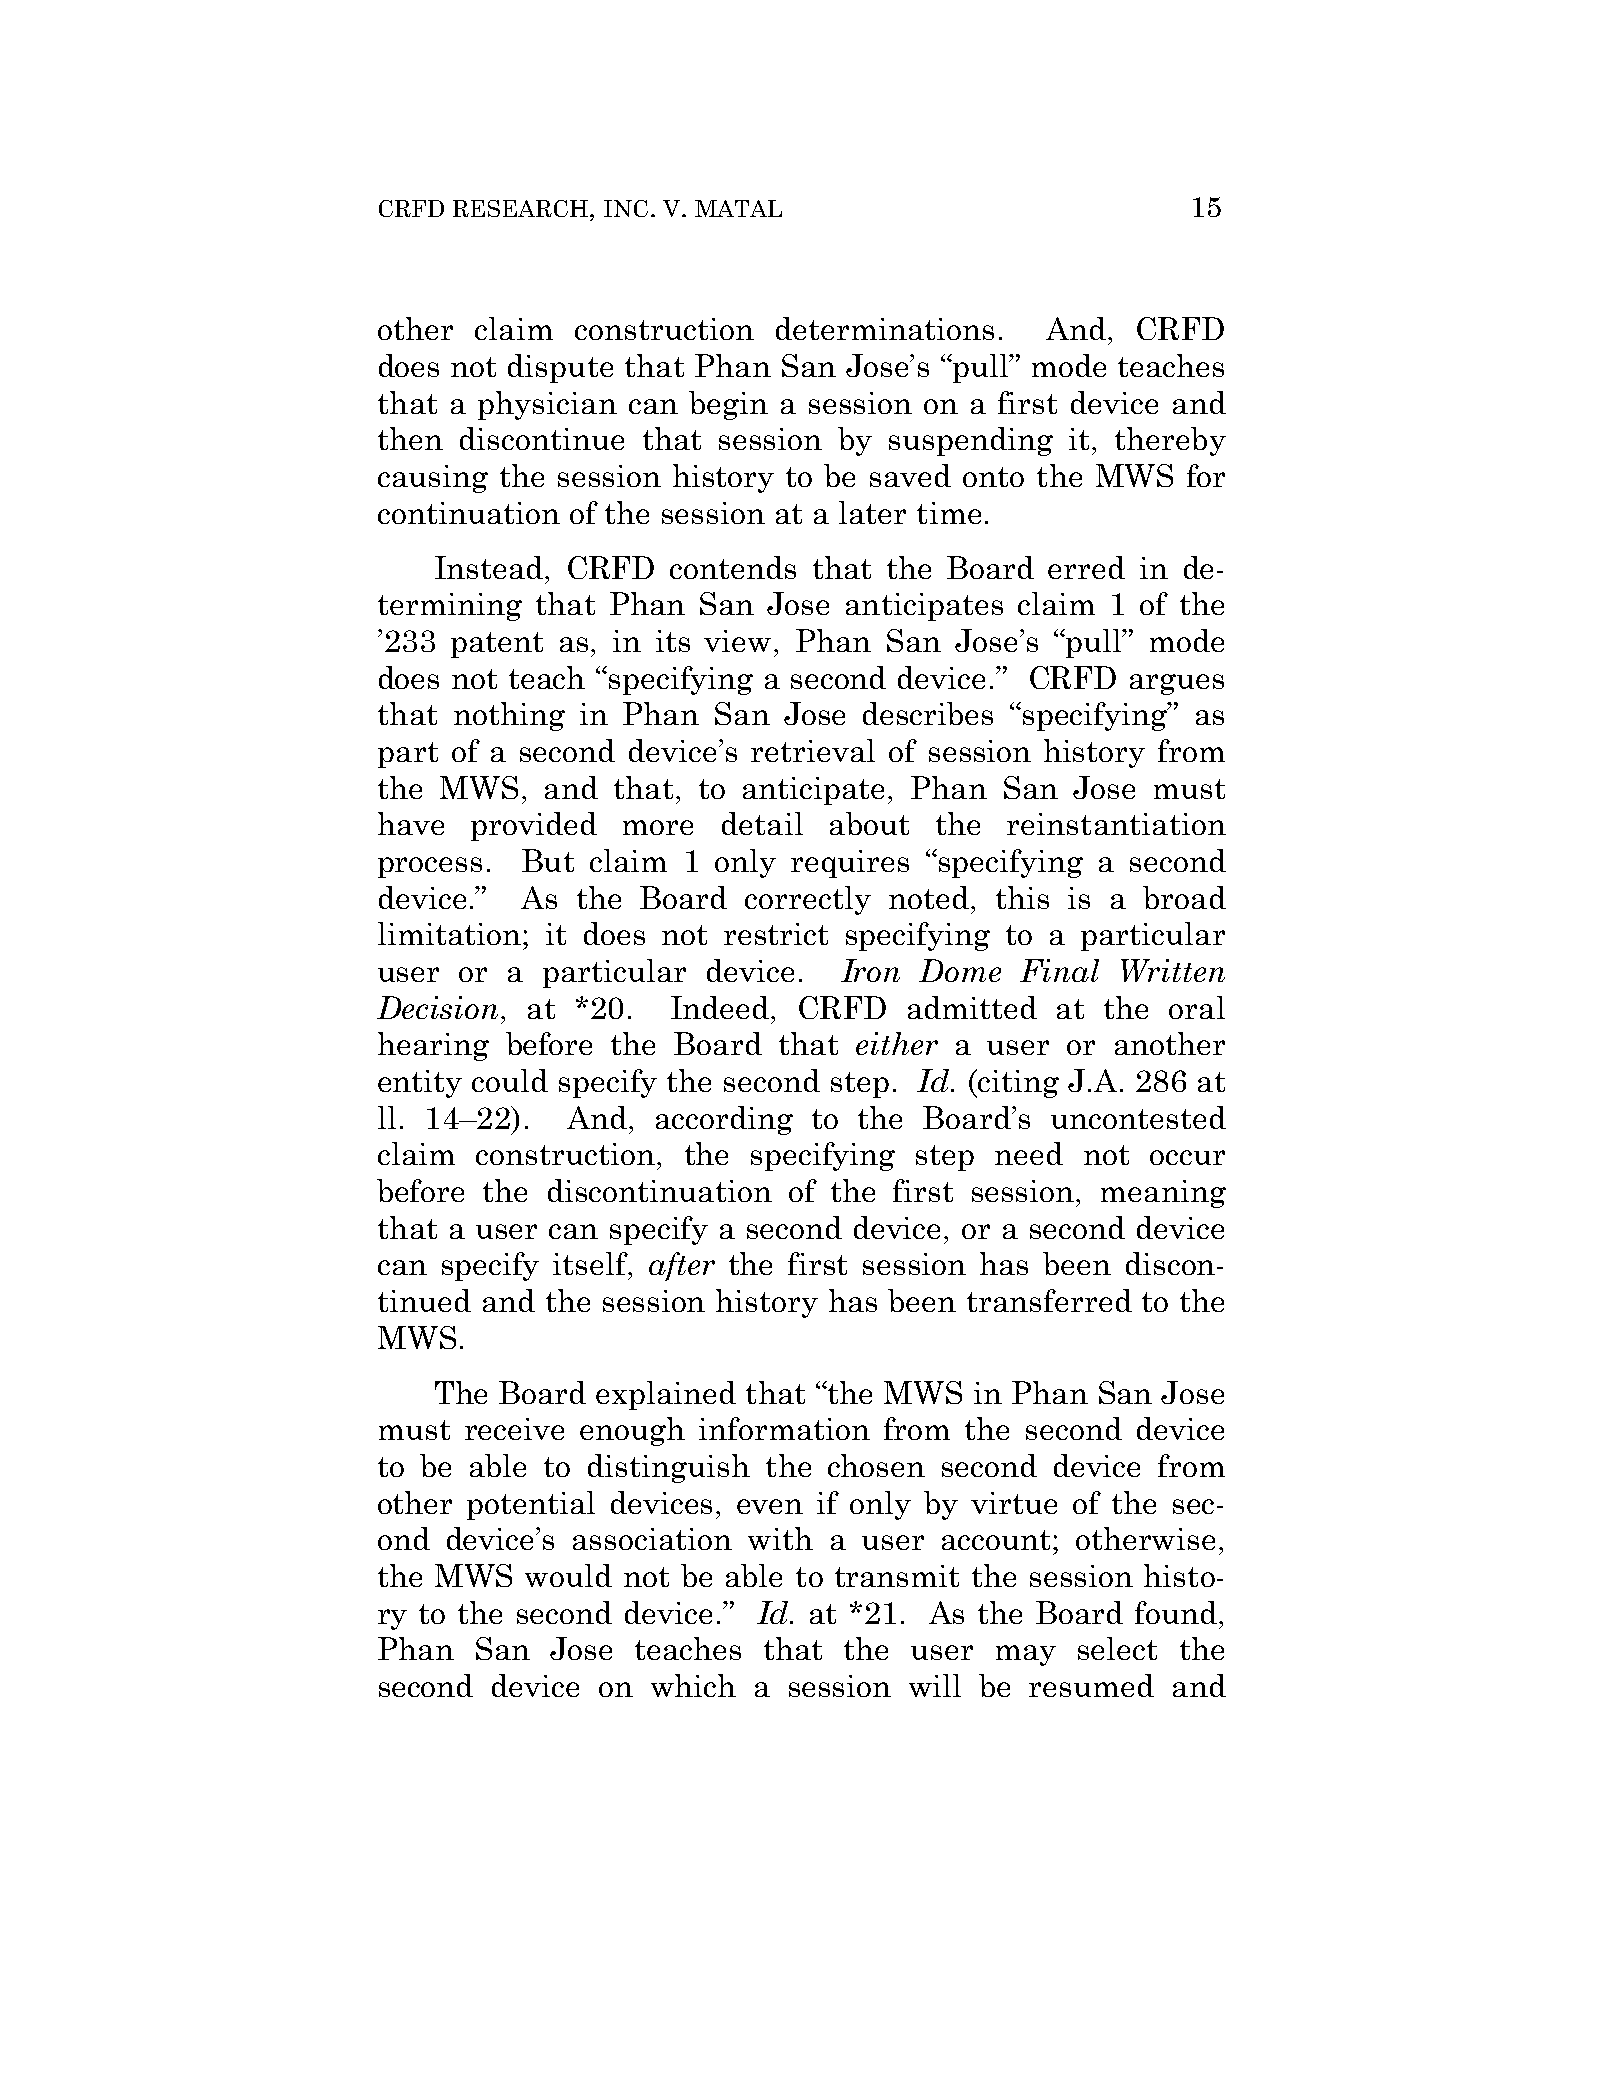  Describe the element at coordinates (813, 750) in the document. I see `retrieval` at that location.
